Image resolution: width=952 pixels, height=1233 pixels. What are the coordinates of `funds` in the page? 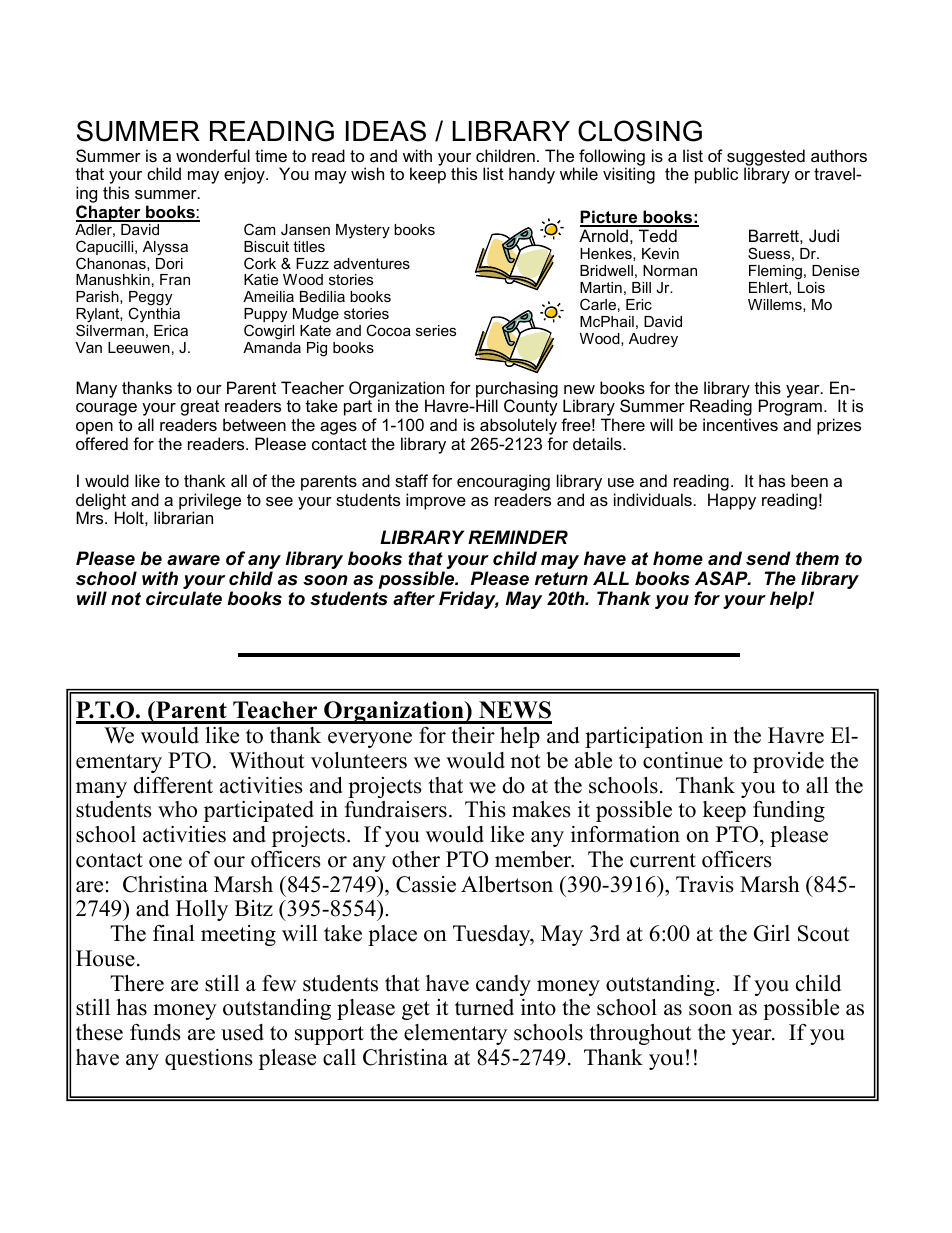 It's located at (155, 1032).
